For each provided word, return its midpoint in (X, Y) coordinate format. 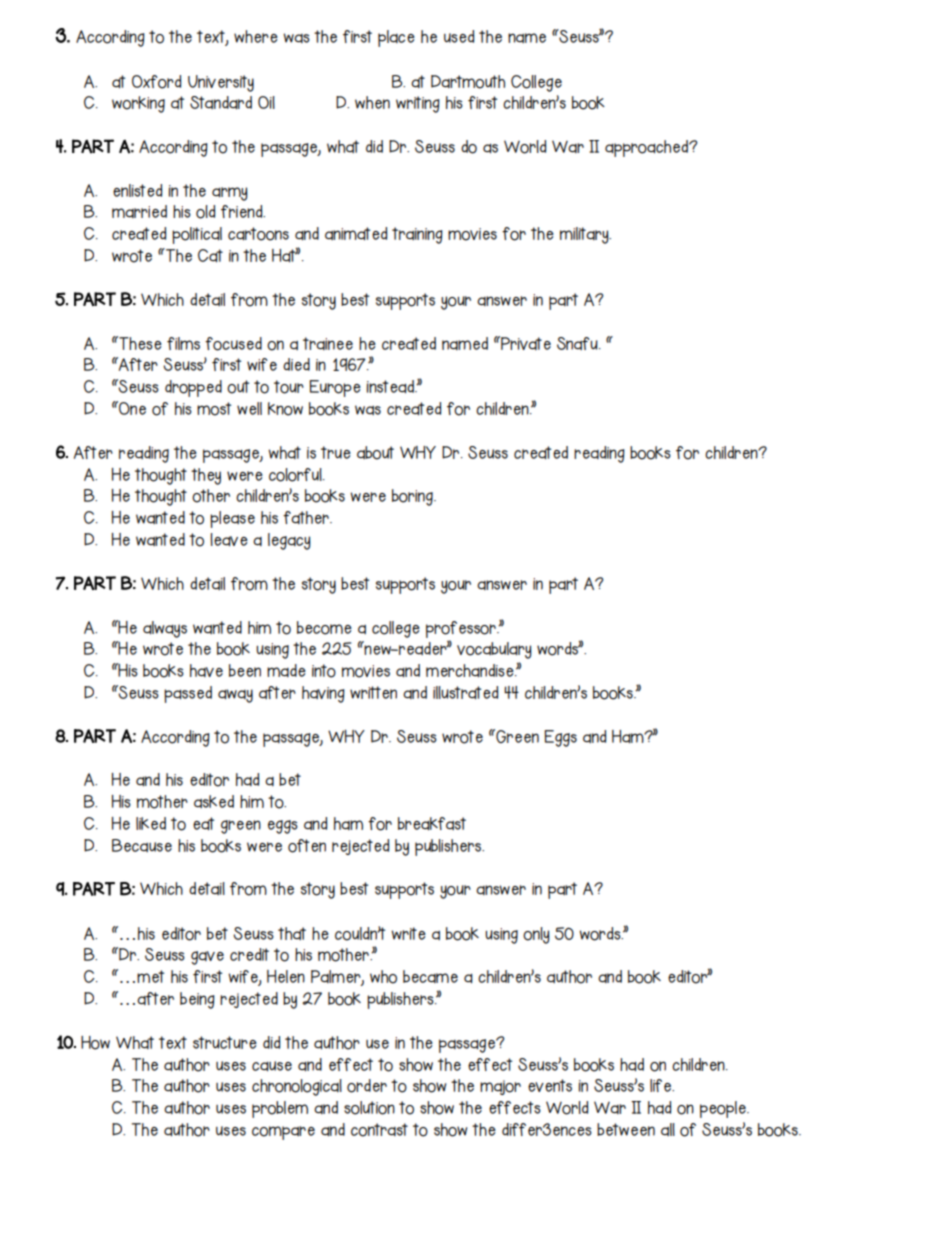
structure (225, 1042)
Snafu (578, 343)
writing (418, 104)
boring (413, 497)
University (221, 83)
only (536, 935)
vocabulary (494, 650)
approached (647, 148)
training (417, 235)
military (585, 235)
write (408, 933)
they (206, 476)
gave (207, 958)
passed (188, 694)
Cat (210, 255)
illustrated (465, 692)
